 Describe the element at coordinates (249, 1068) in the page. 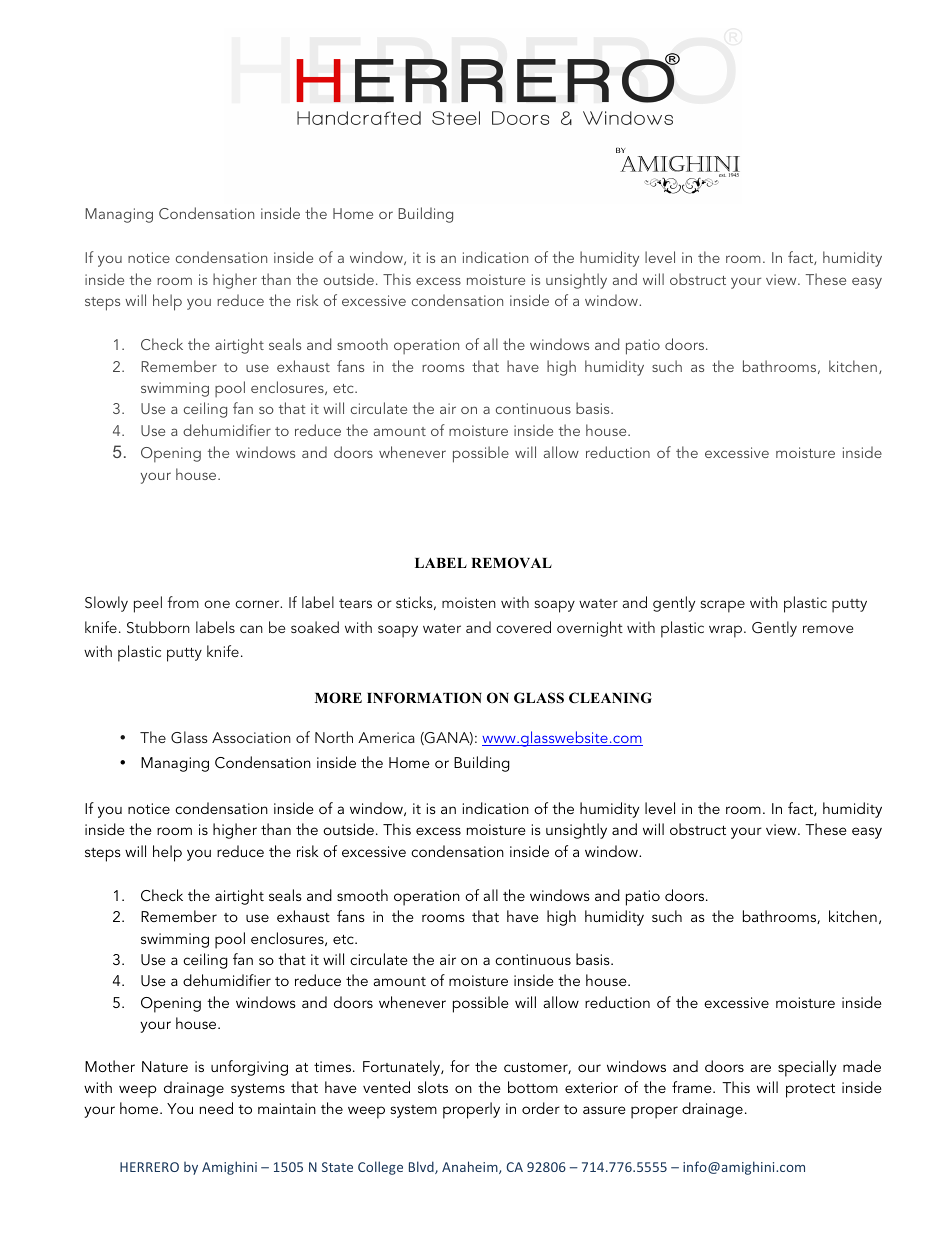

I see `unforgiving` at that location.
